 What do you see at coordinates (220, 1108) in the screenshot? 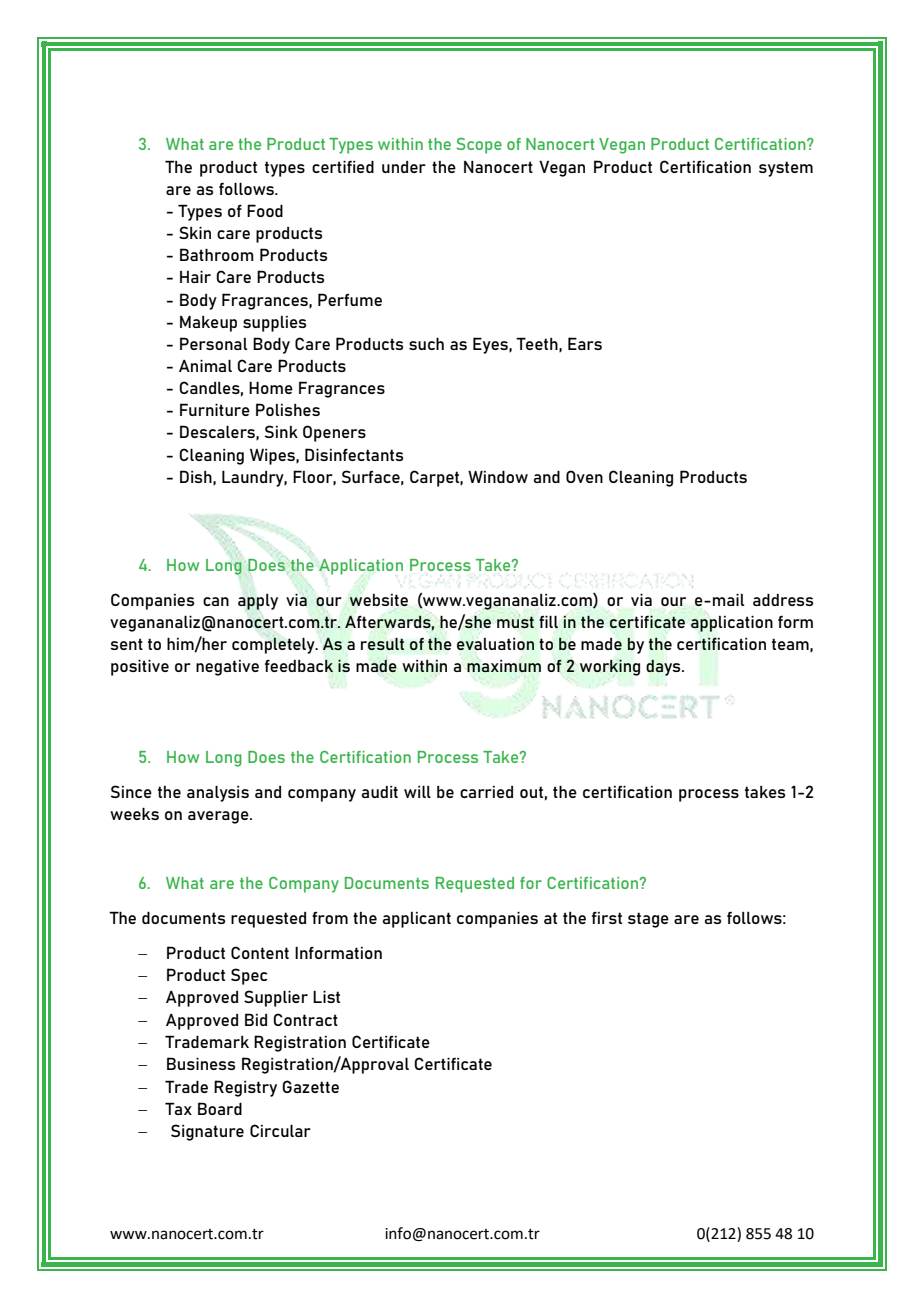
I see `Board` at bounding box center [220, 1108].
